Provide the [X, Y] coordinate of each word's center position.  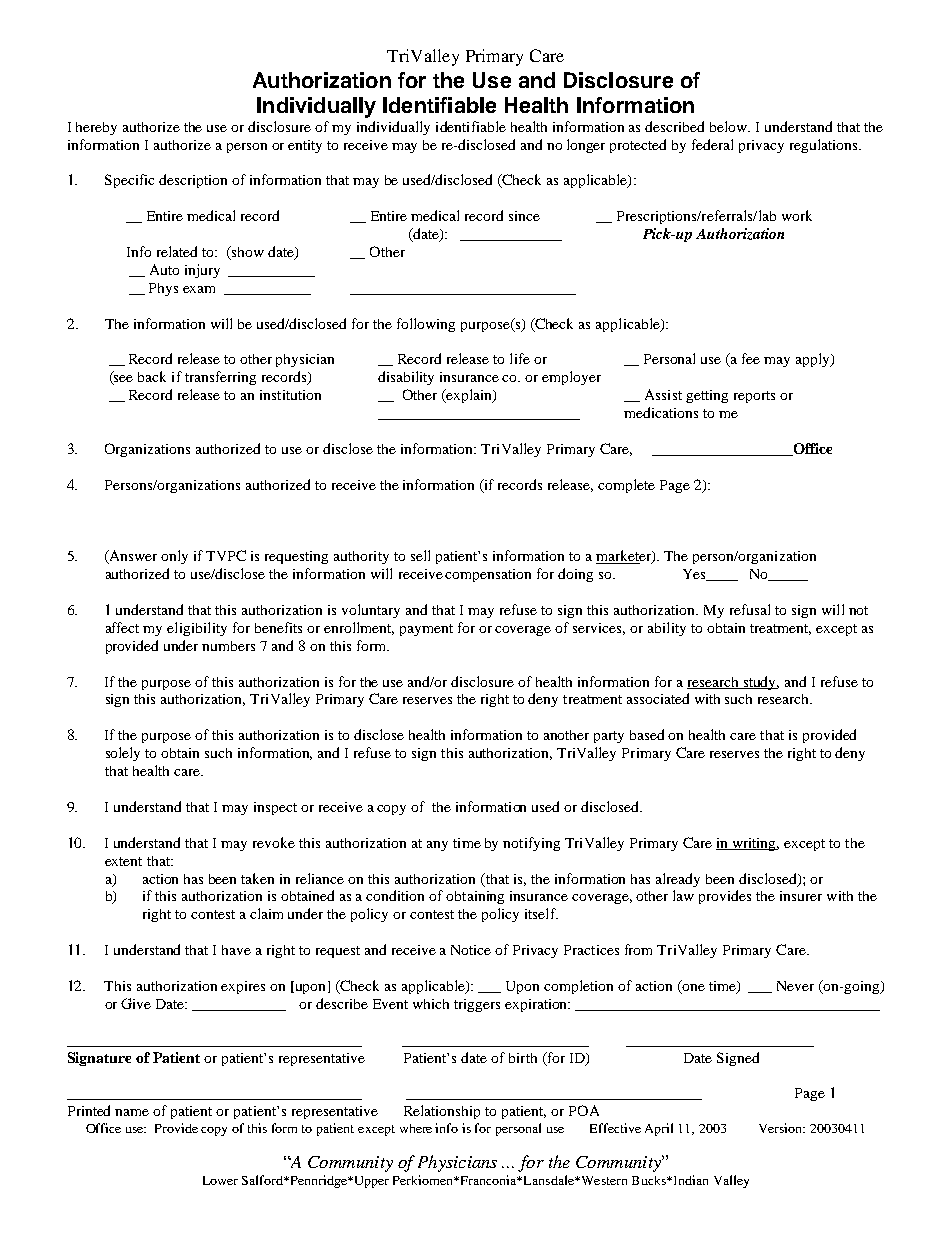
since [524, 216]
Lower [220, 1180]
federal [712, 144]
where [416, 1128]
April [659, 1129]
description [193, 181]
